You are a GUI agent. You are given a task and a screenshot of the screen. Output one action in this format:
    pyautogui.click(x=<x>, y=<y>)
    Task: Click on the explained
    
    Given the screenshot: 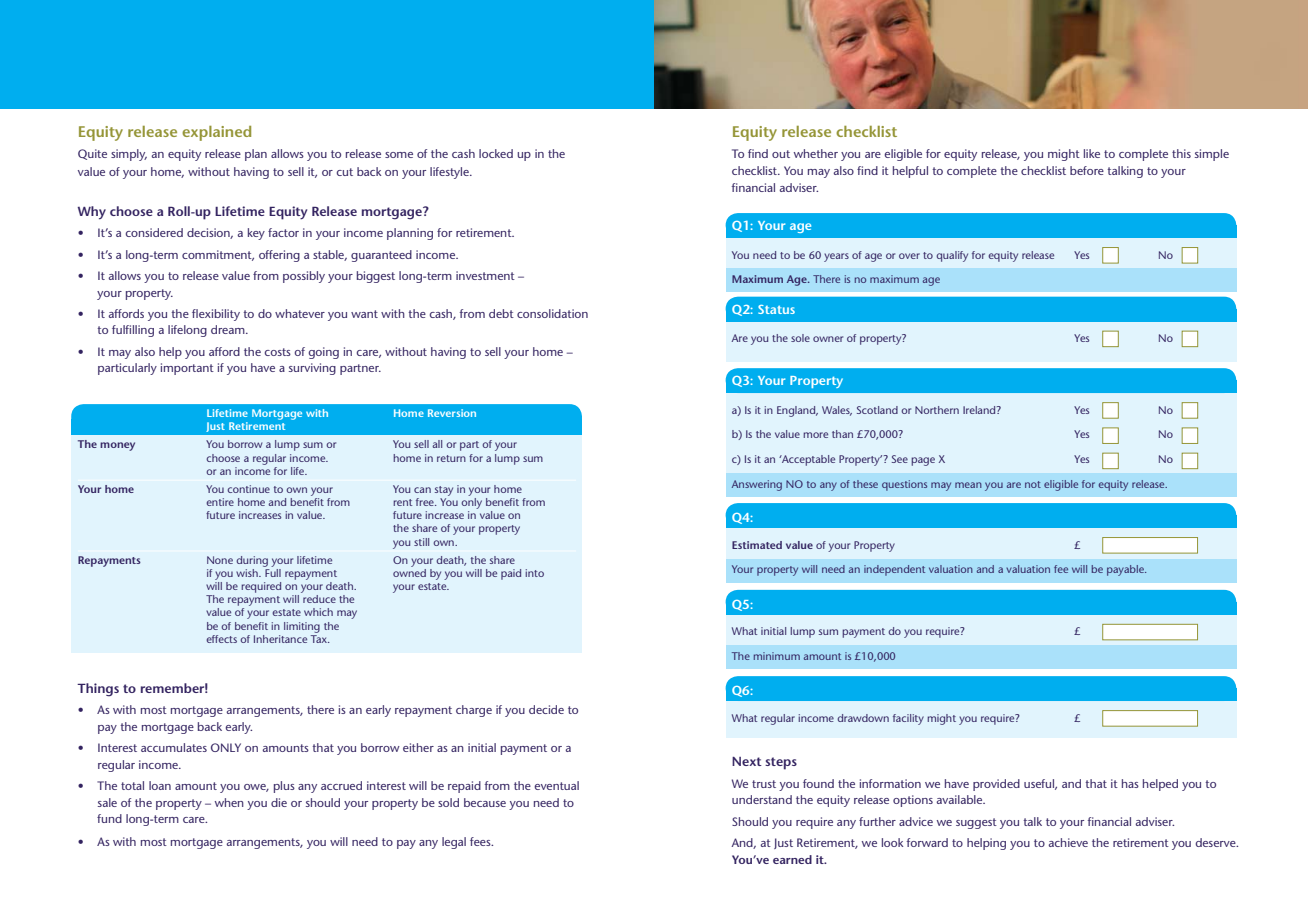 What is the action you would take?
    pyautogui.click(x=216, y=133)
